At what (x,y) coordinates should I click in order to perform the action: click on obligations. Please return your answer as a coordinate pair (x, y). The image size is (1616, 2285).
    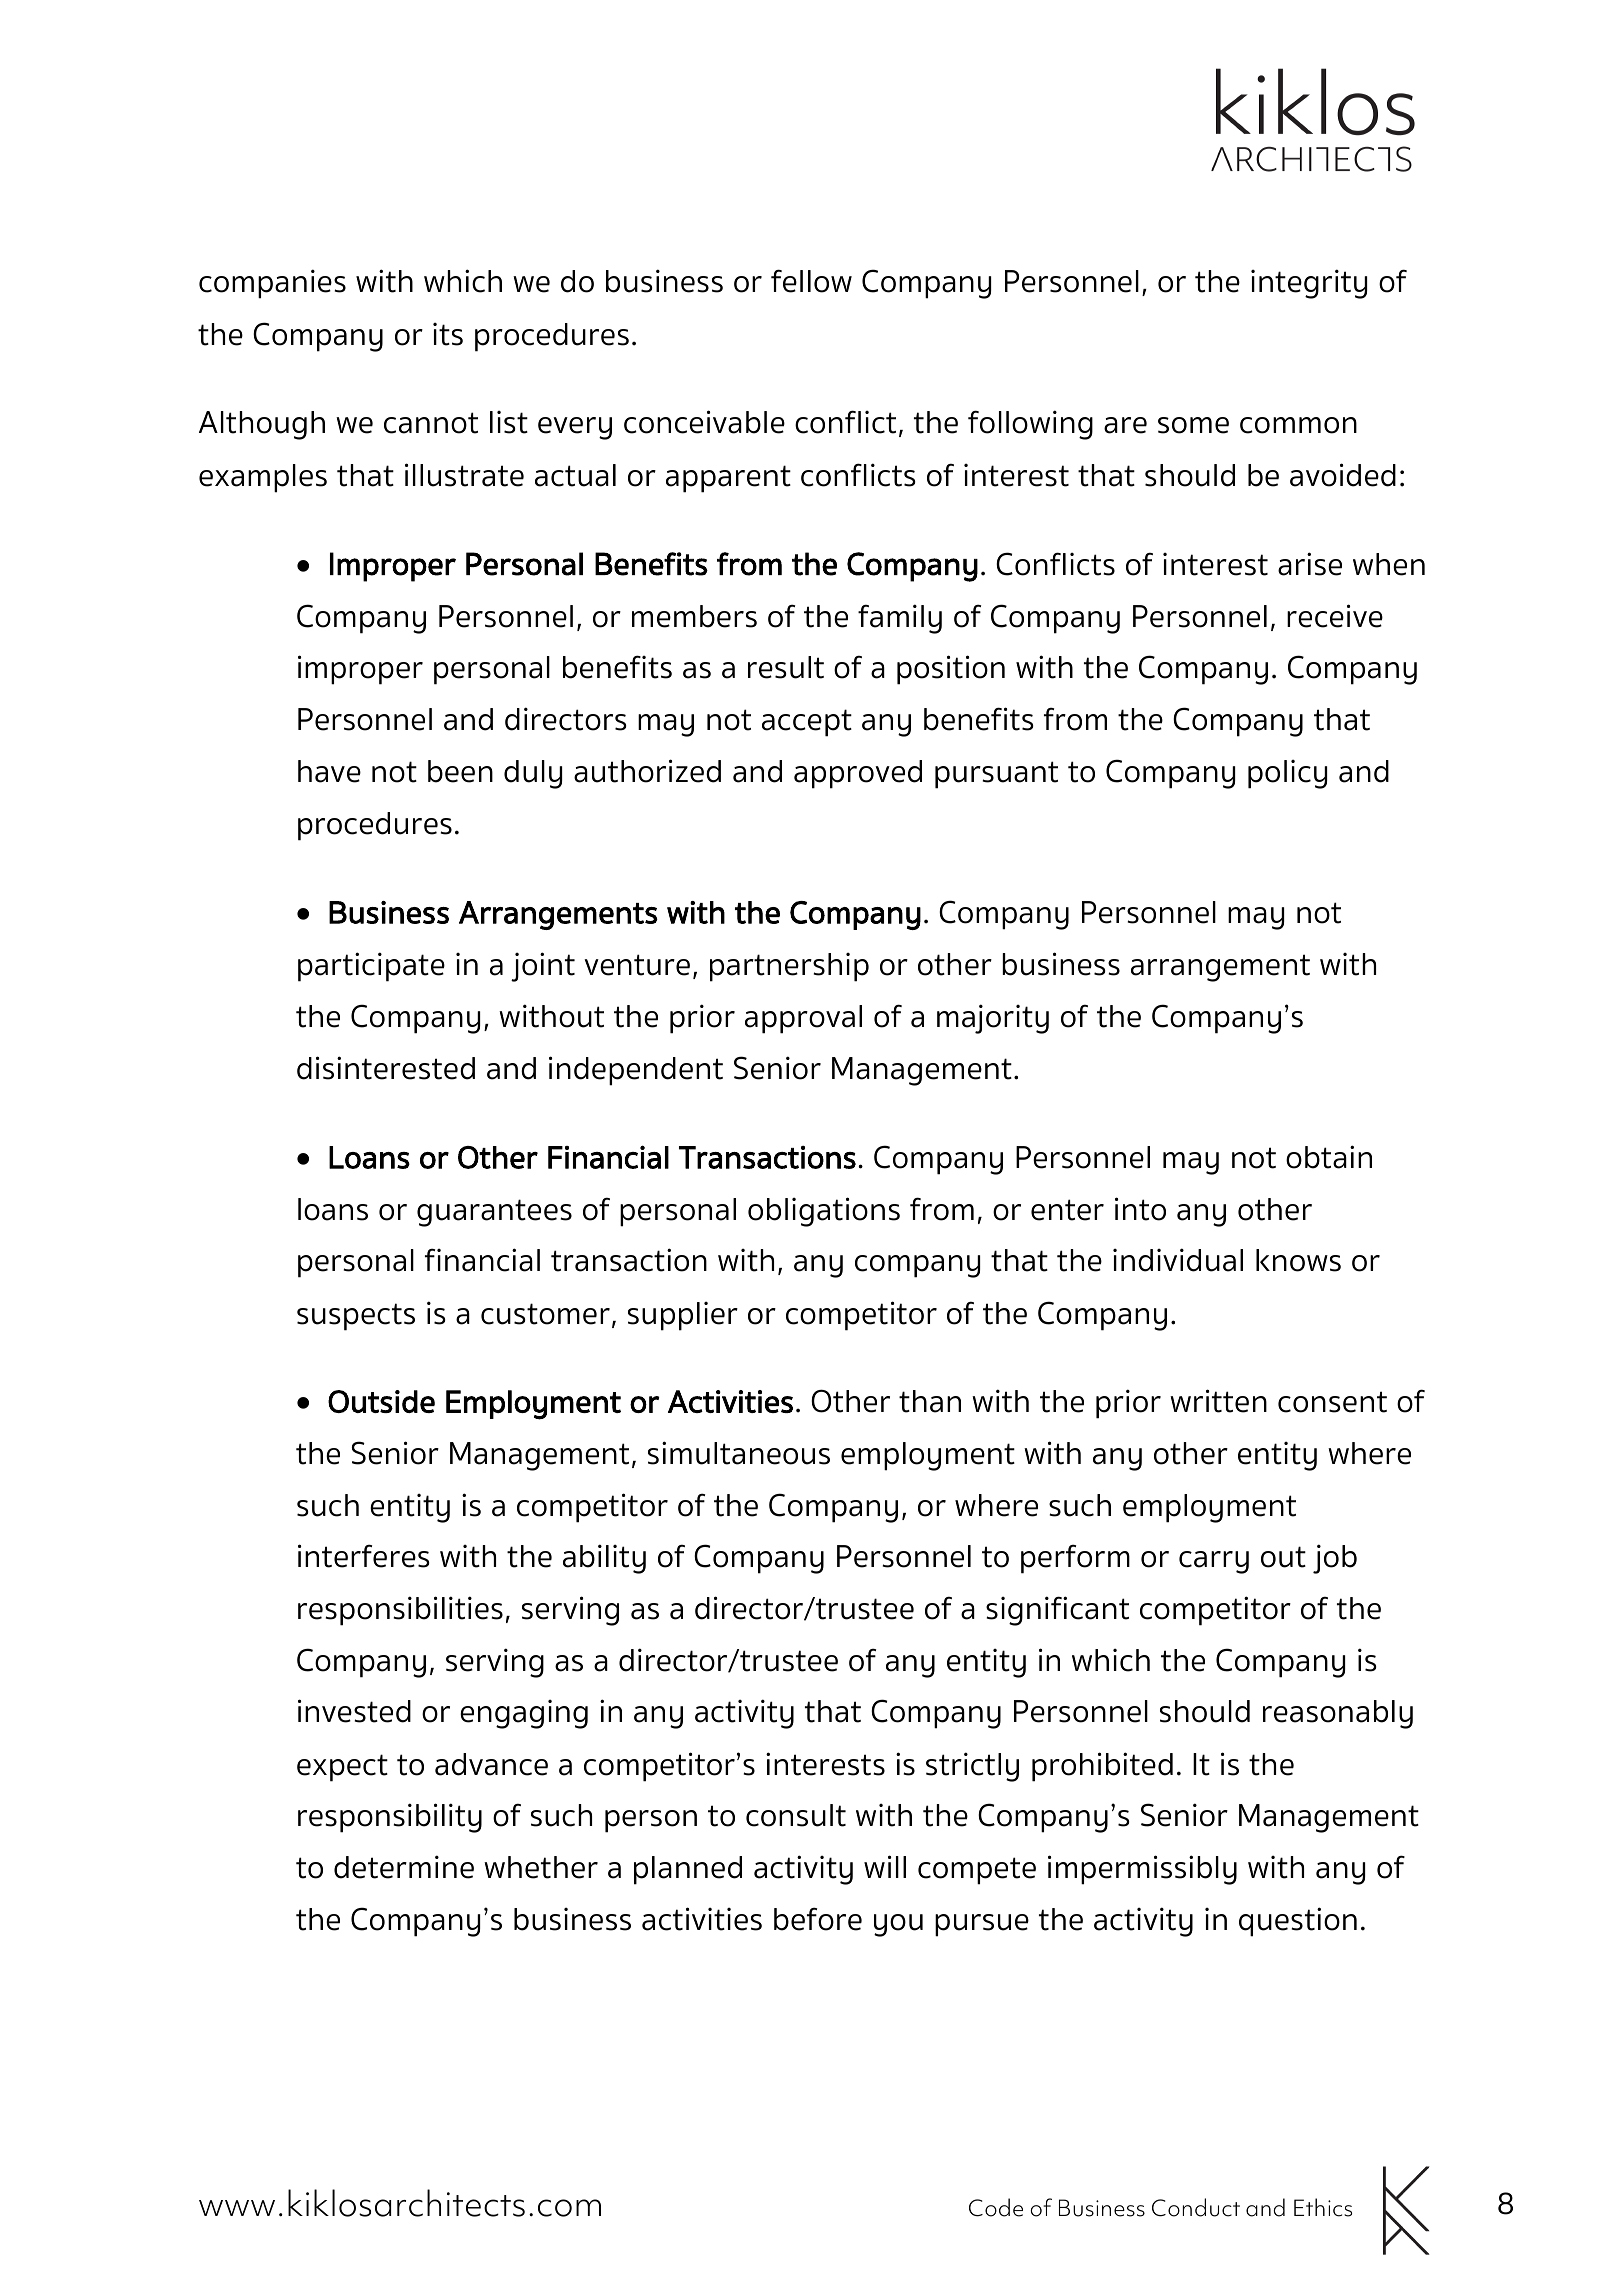
    Looking at the image, I should click on (824, 1212).
